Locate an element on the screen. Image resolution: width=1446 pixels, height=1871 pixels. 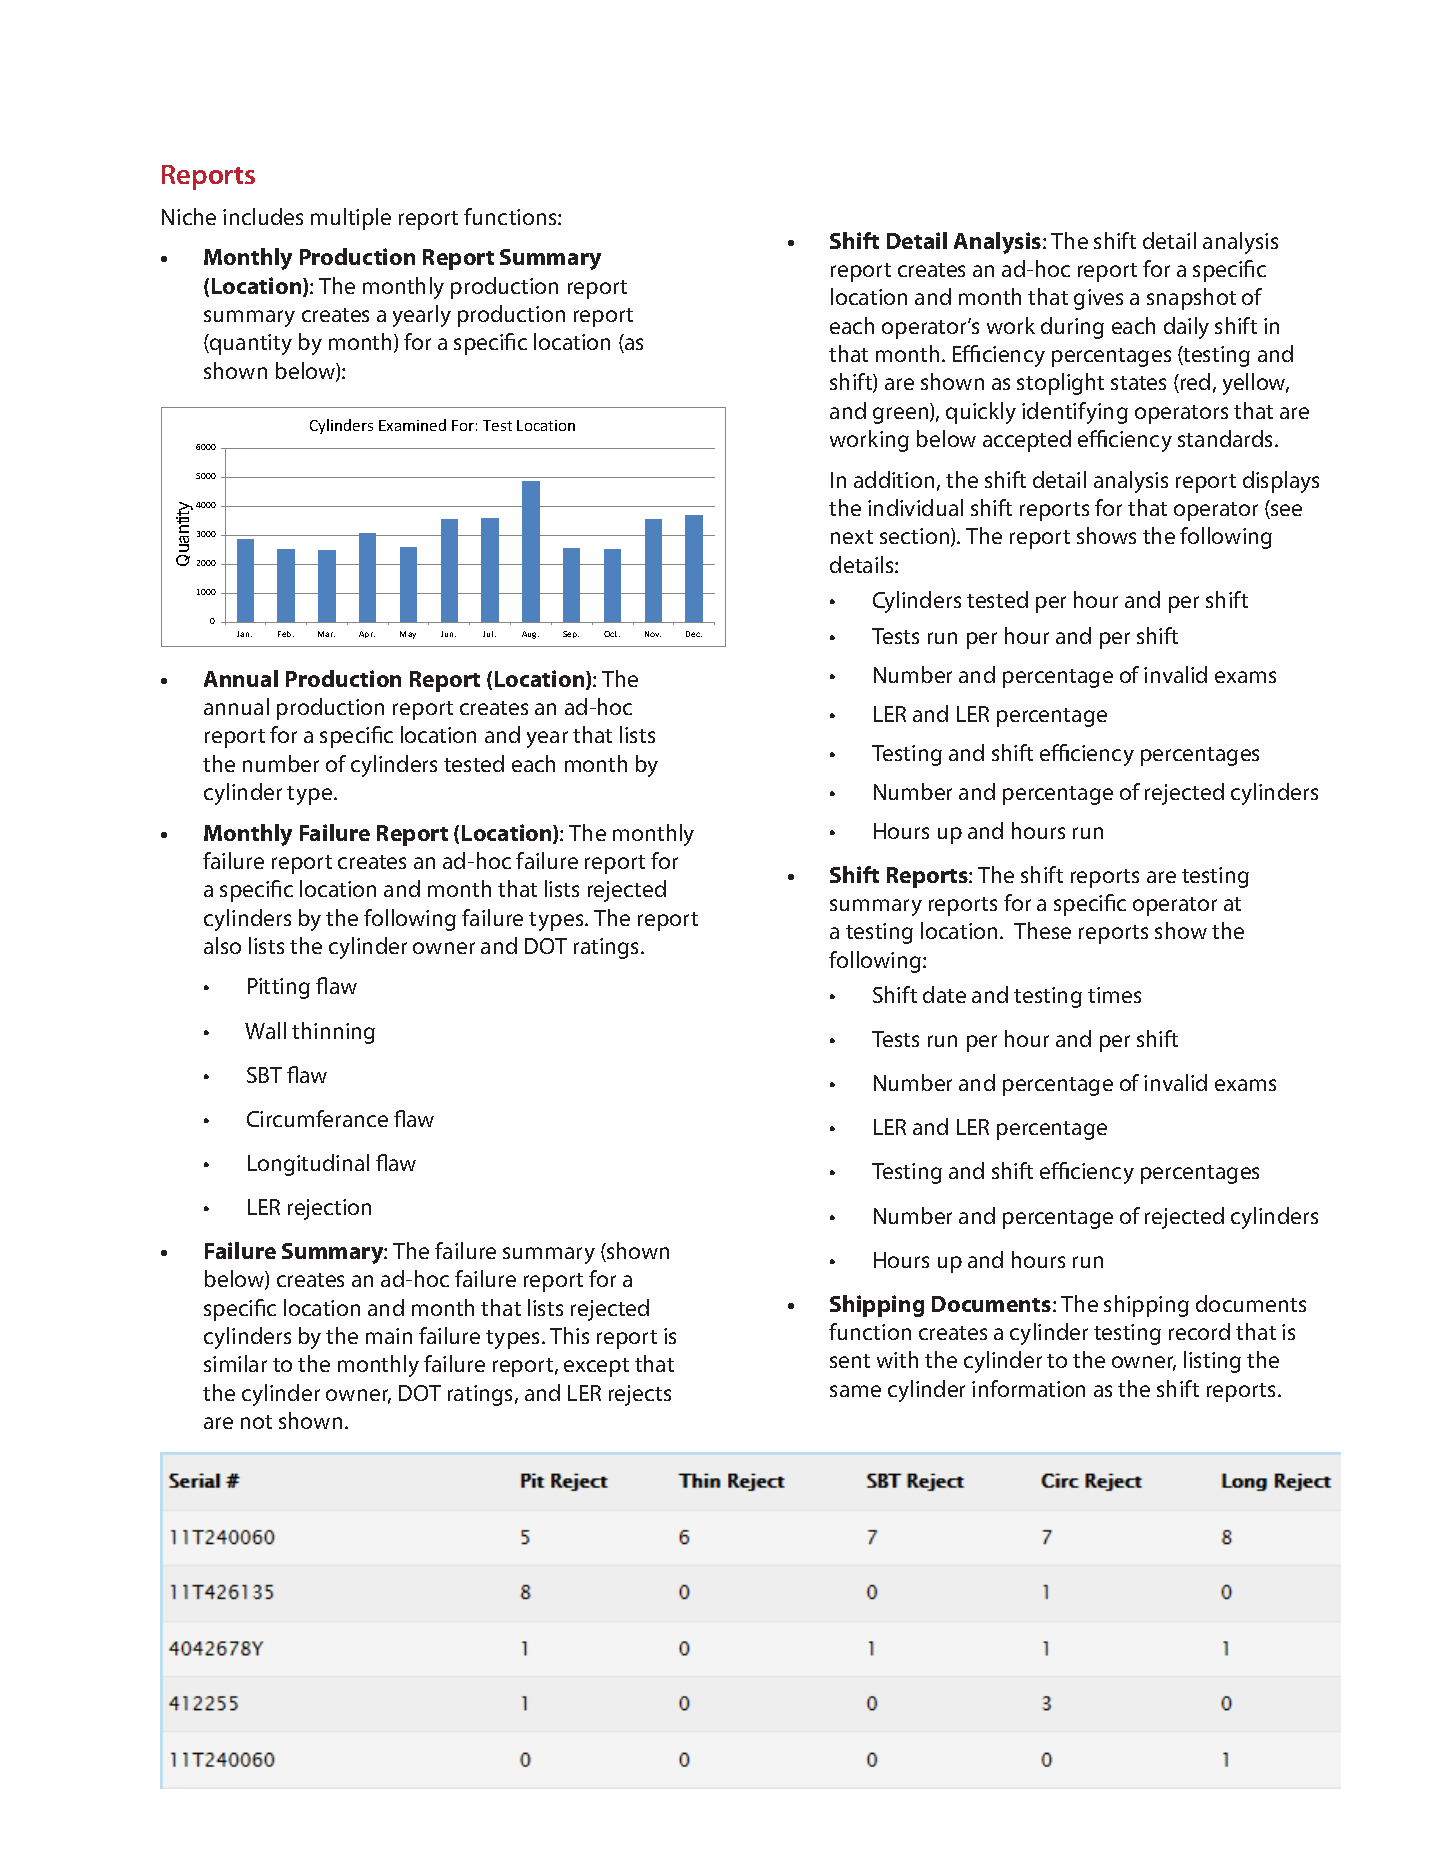
snapshot is located at coordinates (1191, 299).
